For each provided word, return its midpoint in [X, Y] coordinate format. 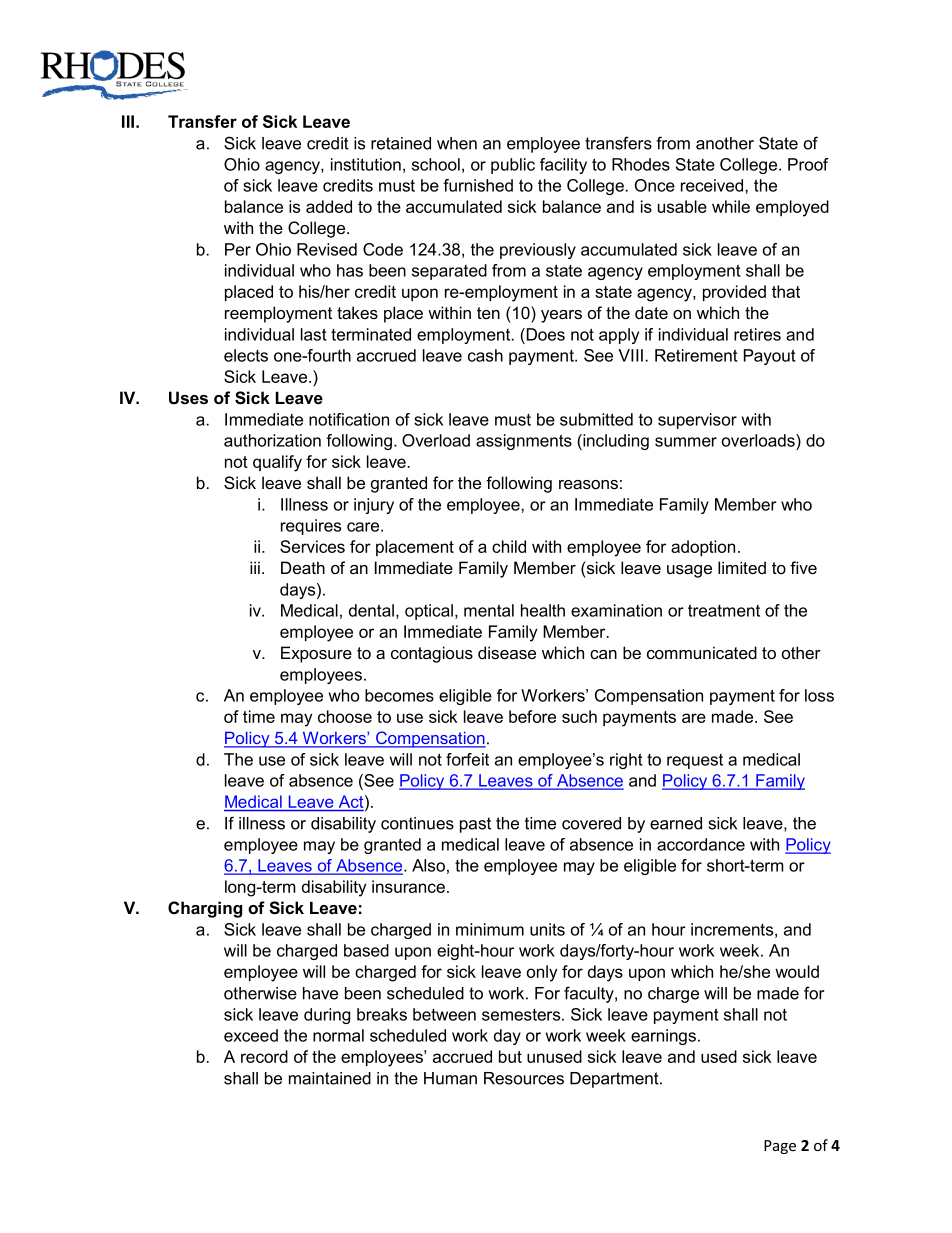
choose [345, 716]
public [513, 166]
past [475, 825]
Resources [524, 1078]
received [713, 185]
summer [686, 442]
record [264, 1056]
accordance [701, 844]
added [329, 206]
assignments [524, 442]
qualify [277, 463]
